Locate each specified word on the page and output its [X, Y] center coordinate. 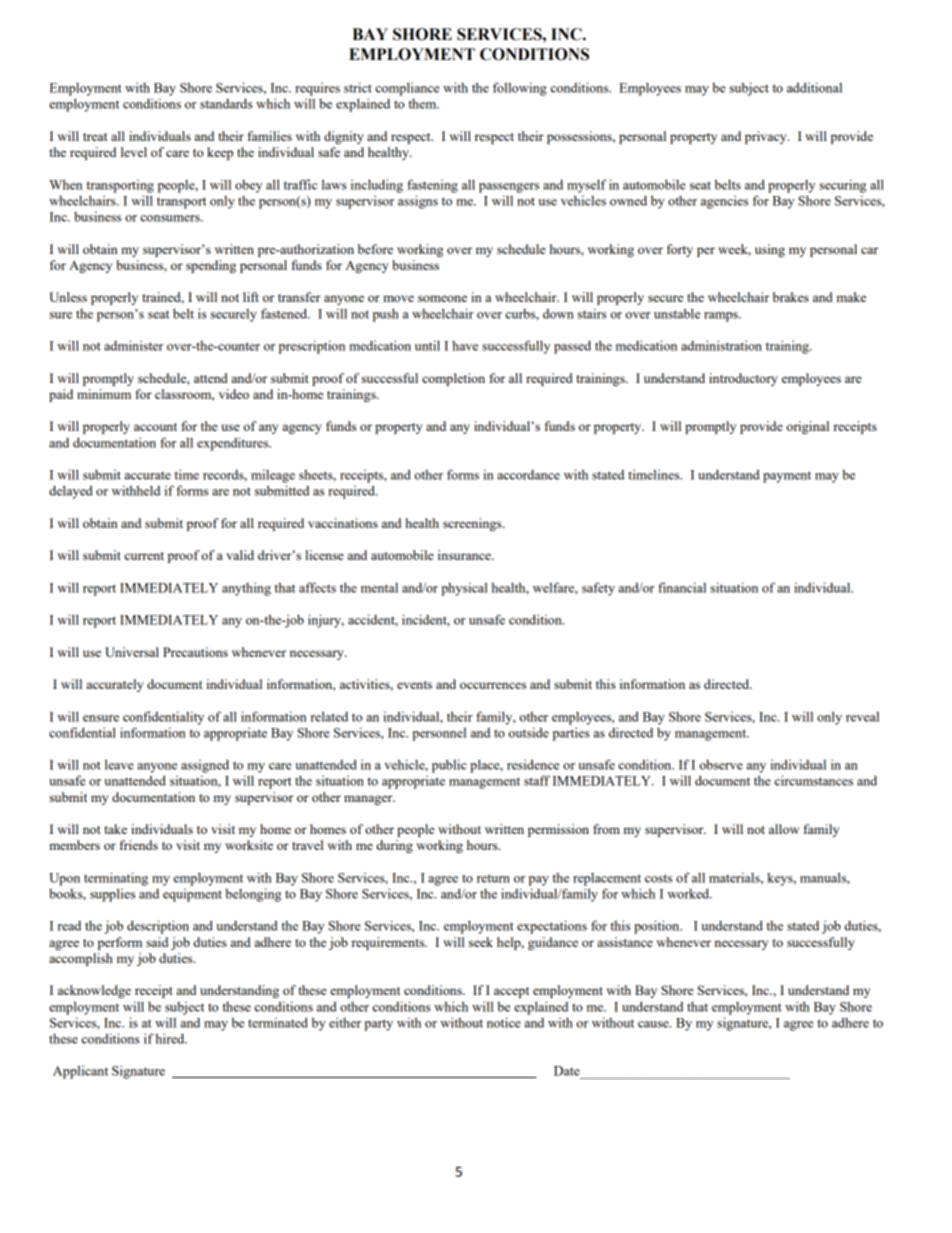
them [423, 104]
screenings [473, 524]
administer [133, 345]
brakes [791, 297]
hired [171, 1038]
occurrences [493, 685]
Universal [132, 652]
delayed [71, 492]
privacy [767, 137]
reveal [862, 717]
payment [787, 477]
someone [442, 298]
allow [784, 829]
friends [139, 845]
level [134, 152]
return [493, 878]
